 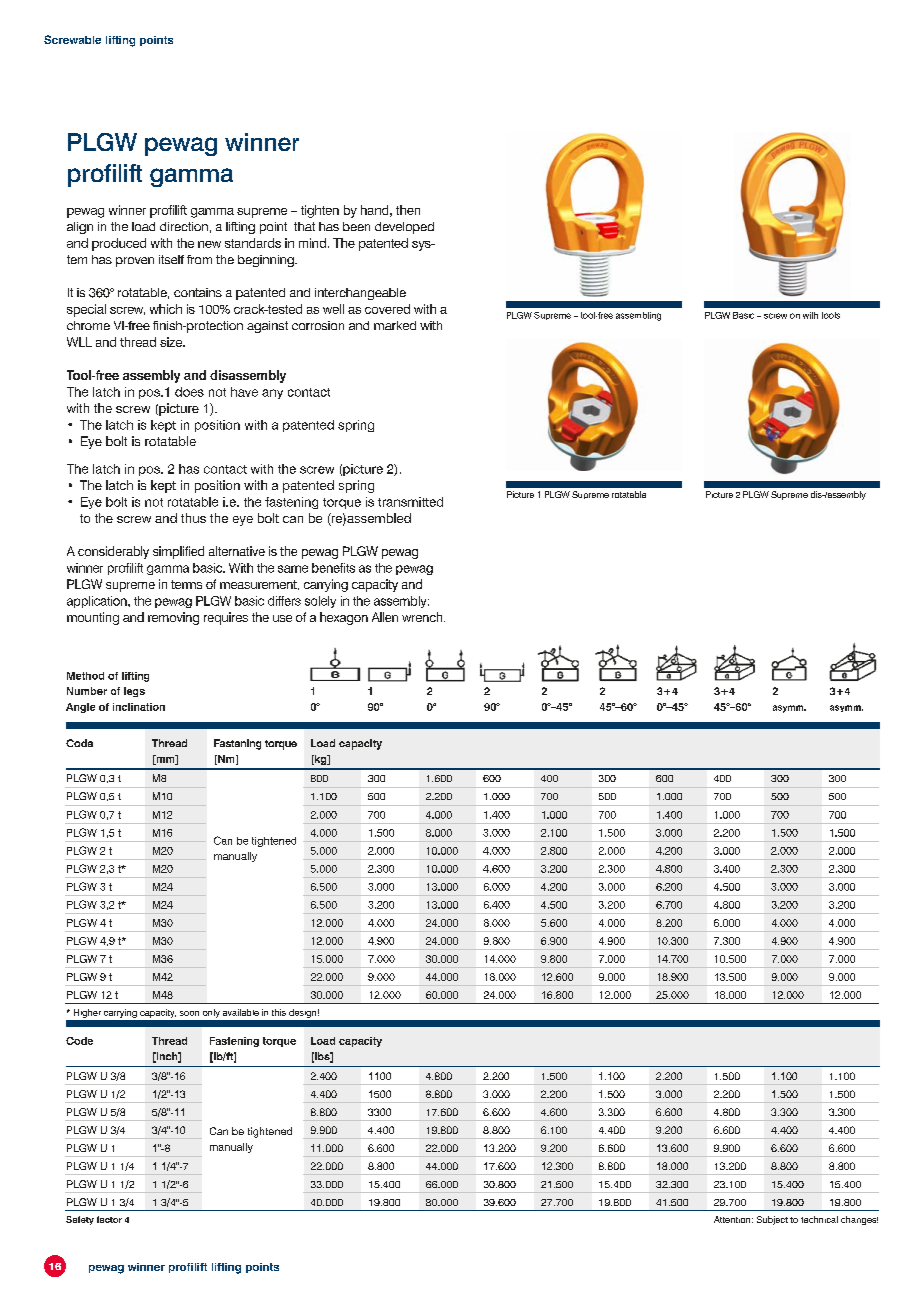 What do you see at coordinates (404, 228) in the screenshot?
I see `developed` at bounding box center [404, 228].
